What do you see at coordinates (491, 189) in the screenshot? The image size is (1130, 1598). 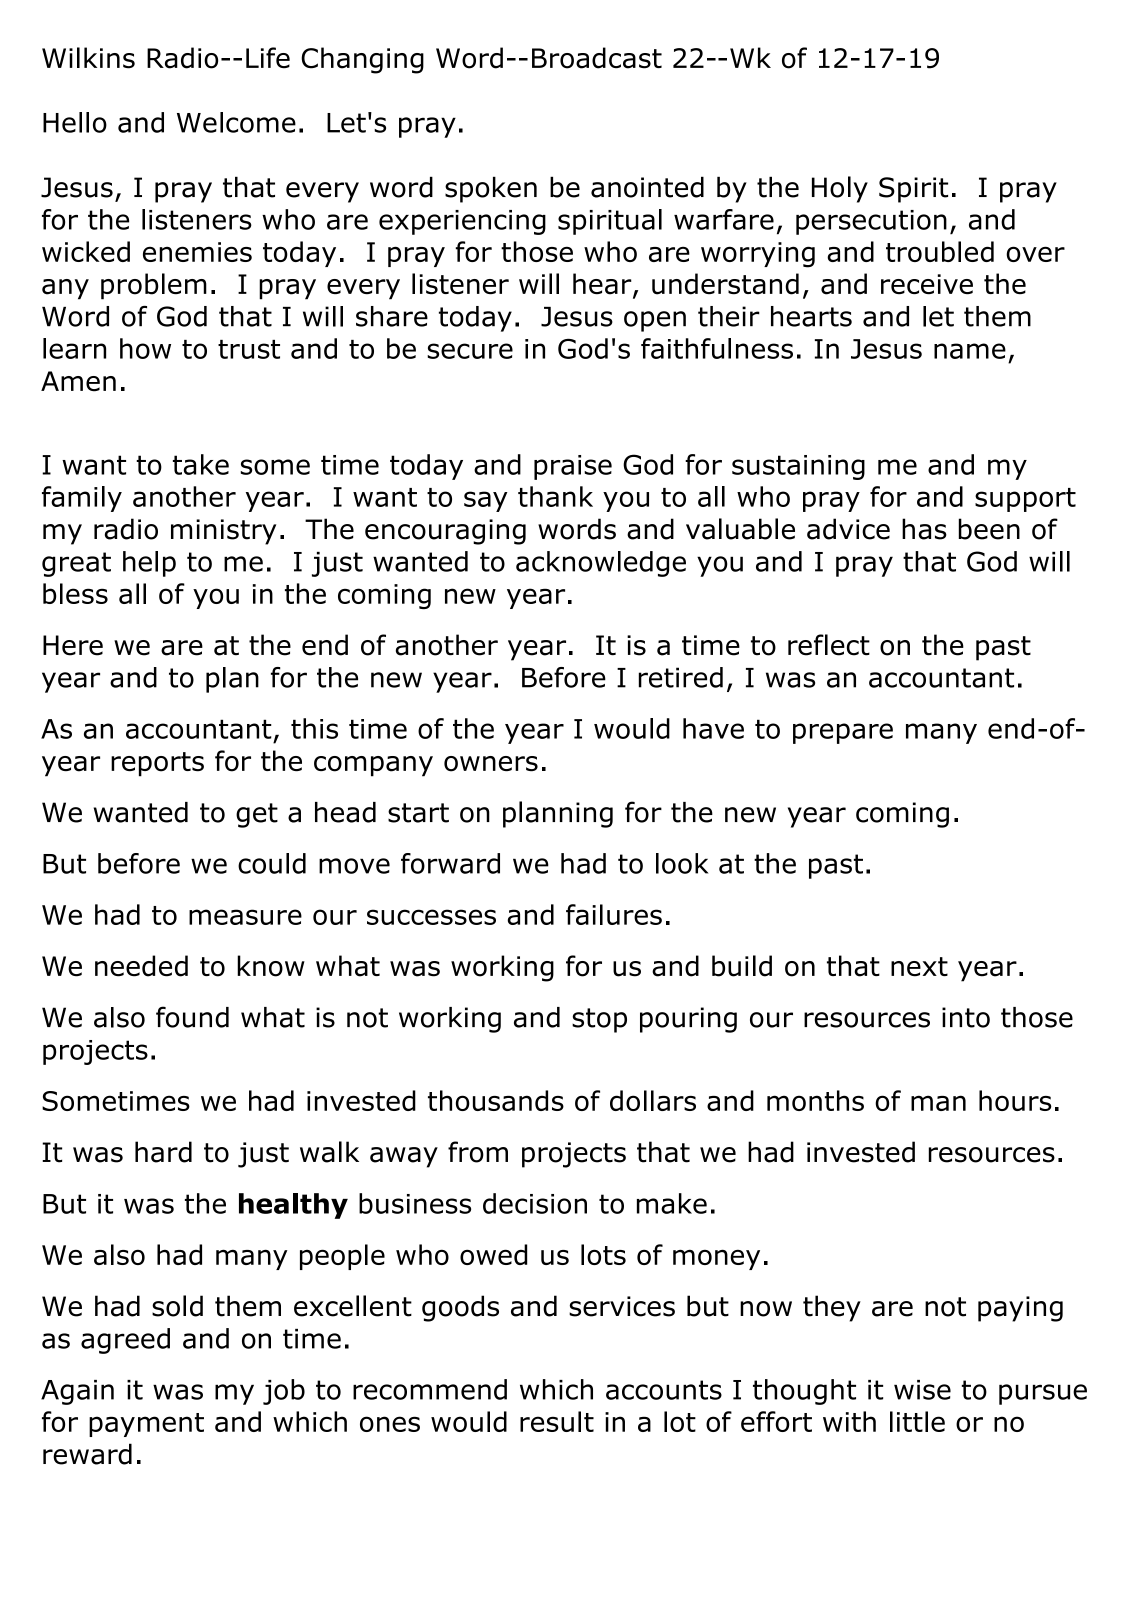 I see `spoken` at bounding box center [491, 189].
